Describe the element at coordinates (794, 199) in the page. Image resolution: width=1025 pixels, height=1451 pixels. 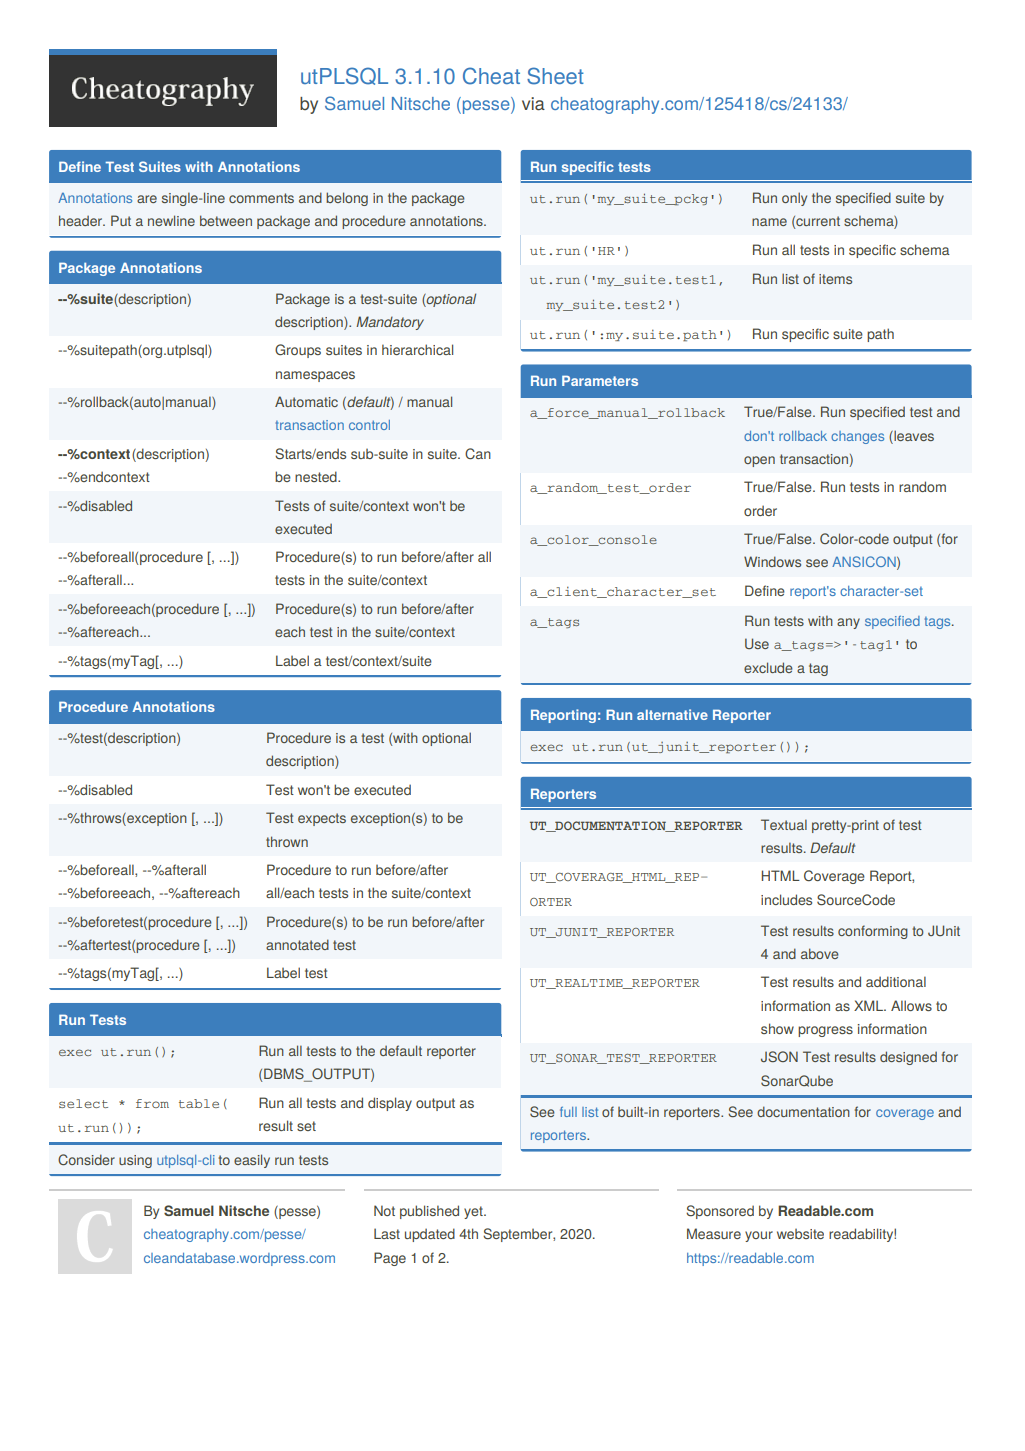
I see `only` at that location.
